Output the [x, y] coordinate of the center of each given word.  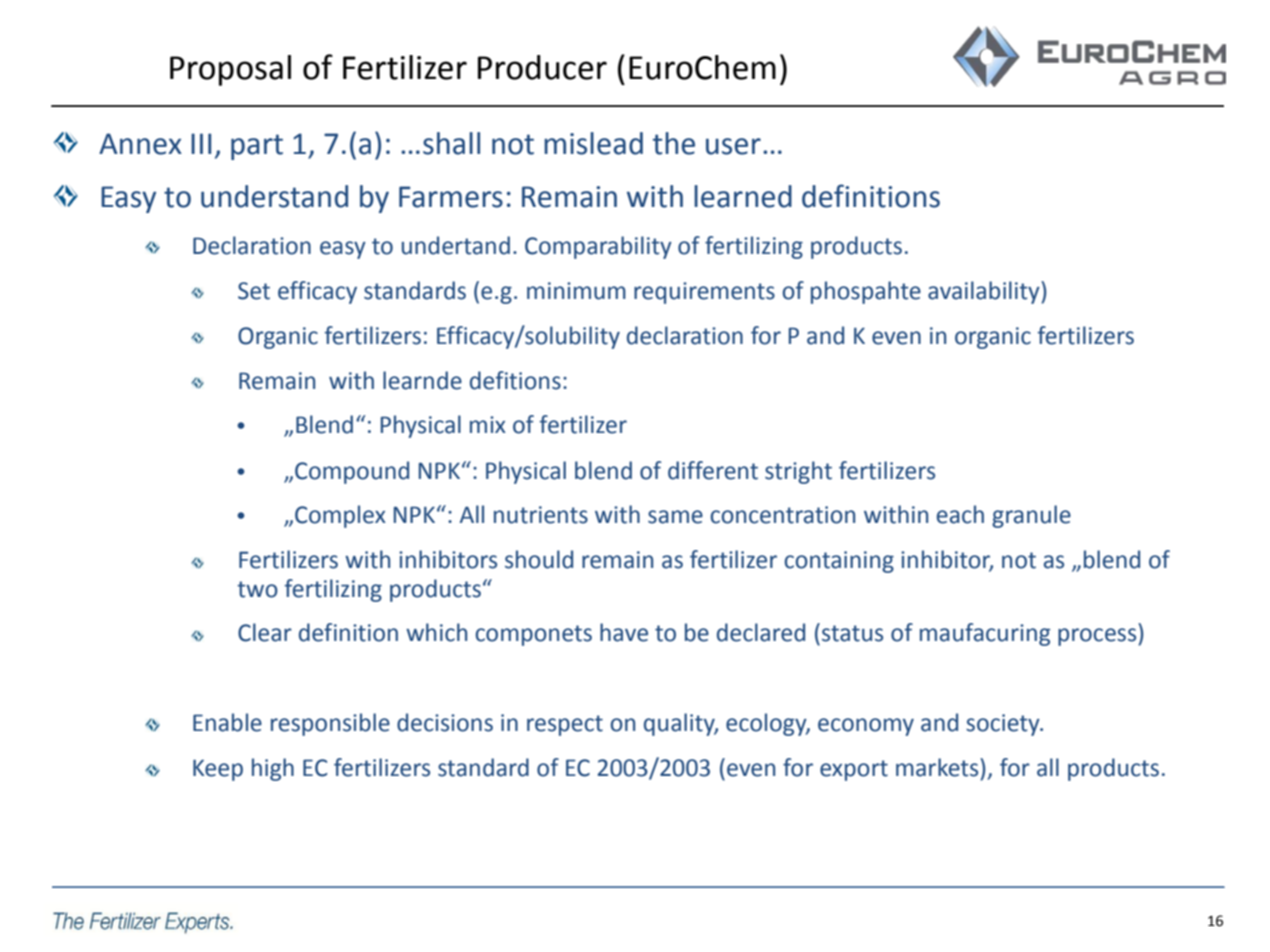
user [733, 146]
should [539, 559]
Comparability [598, 247]
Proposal [230, 70]
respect [565, 725]
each [960, 514]
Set [254, 291]
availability [985, 292]
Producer [542, 67]
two [257, 589]
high [273, 769]
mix [488, 424]
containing [839, 562]
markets [938, 767]
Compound [352, 472]
